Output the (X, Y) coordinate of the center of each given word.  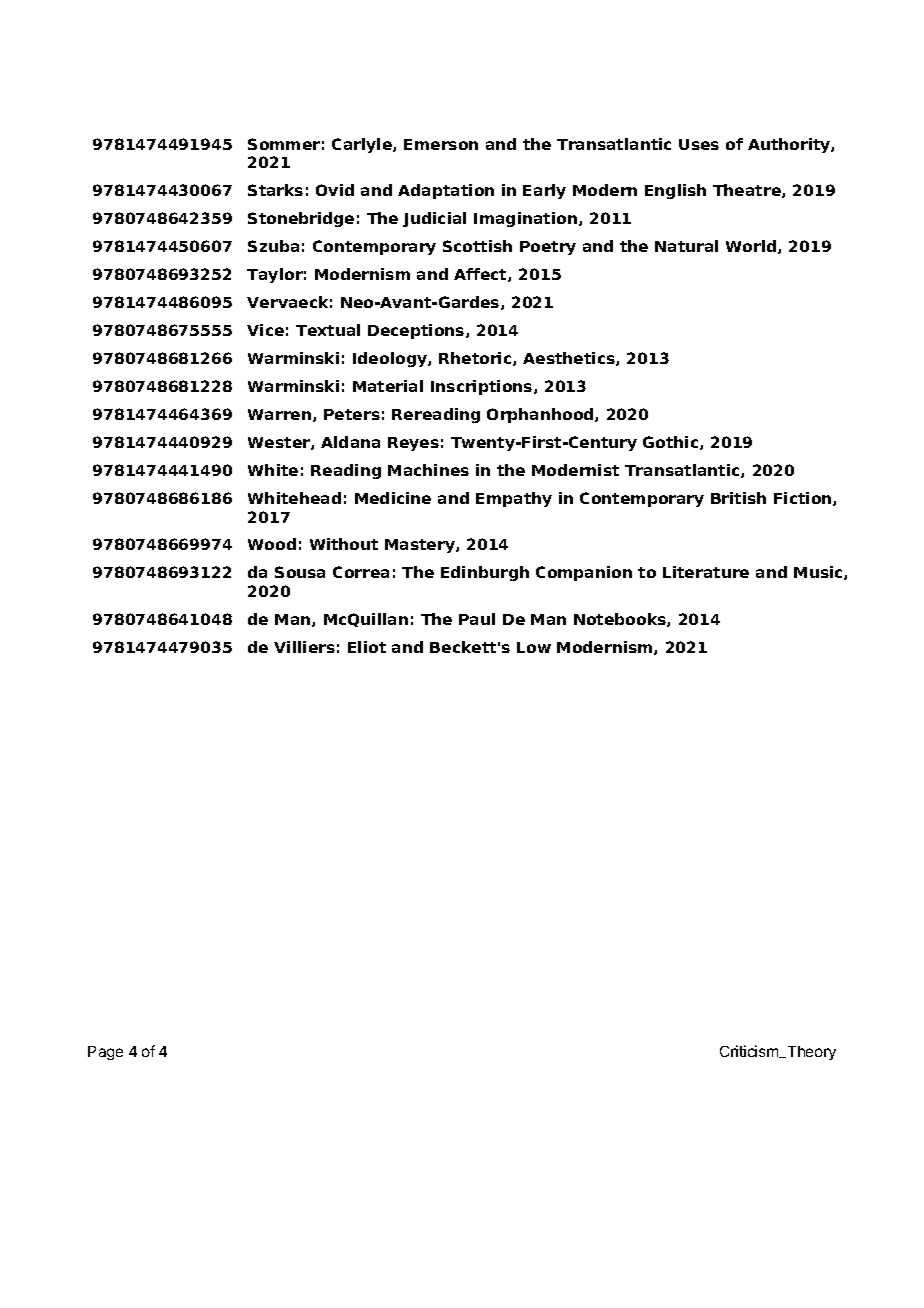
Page (105, 1053)
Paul (477, 619)
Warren (281, 415)
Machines (428, 470)
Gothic (672, 443)
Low (534, 647)
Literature (706, 572)
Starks (275, 190)
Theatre (748, 191)
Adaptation (446, 191)
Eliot (367, 647)
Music (819, 573)
